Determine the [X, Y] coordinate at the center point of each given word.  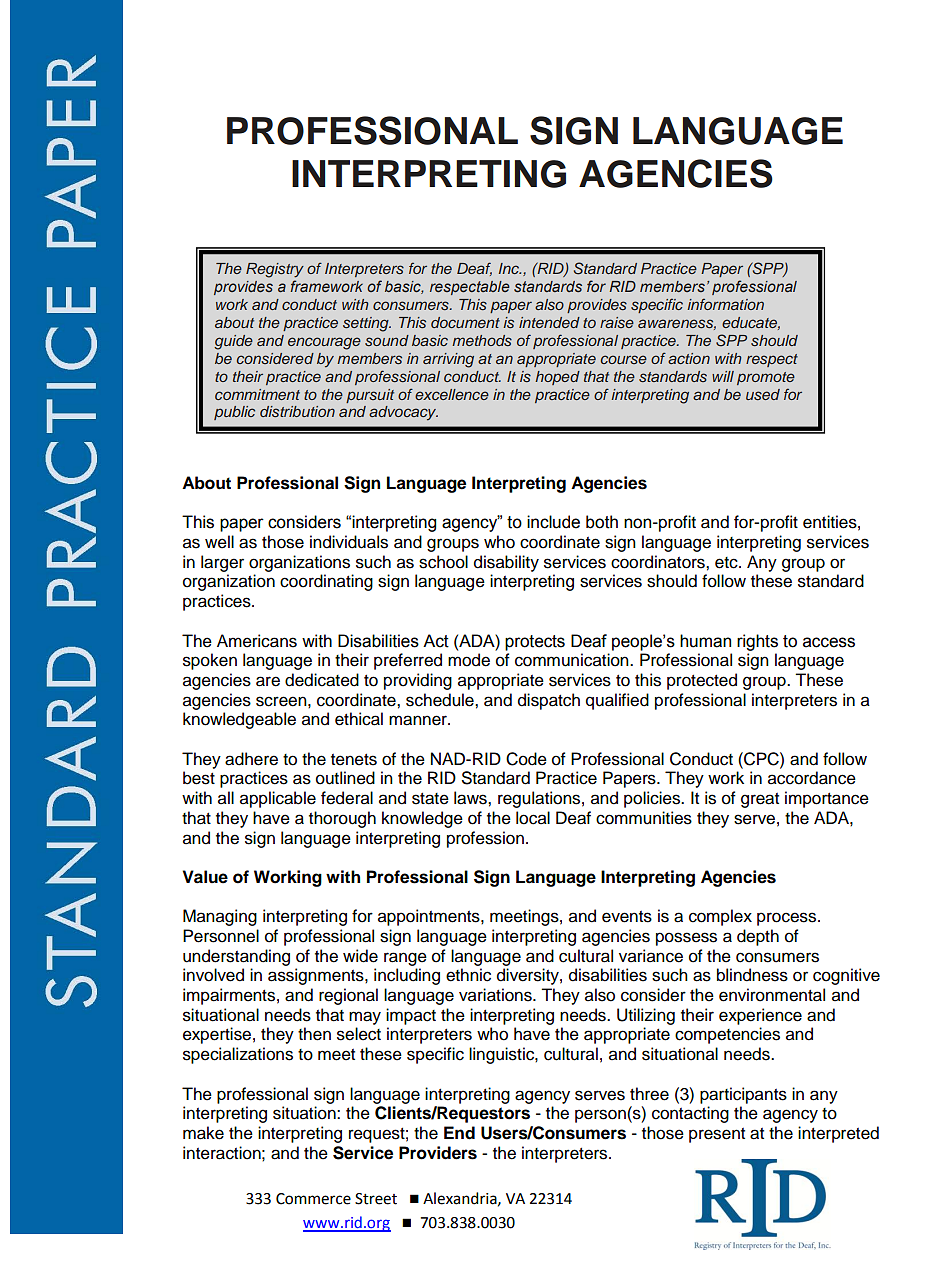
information [725, 304]
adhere [251, 759]
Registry [275, 270]
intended [549, 322]
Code [526, 759]
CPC [761, 759]
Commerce [313, 1199]
